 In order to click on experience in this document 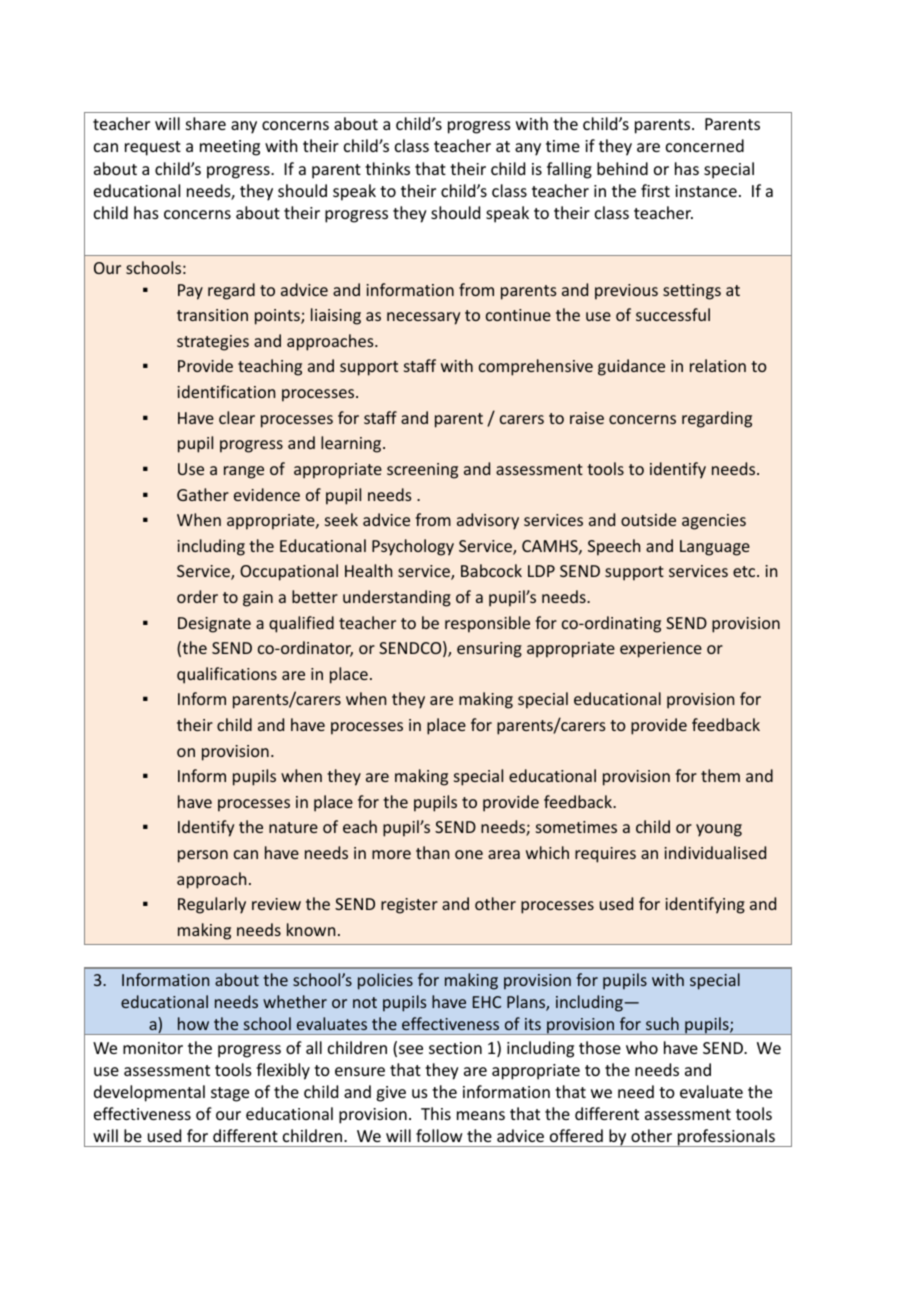, I will do `click(661, 650)`.
